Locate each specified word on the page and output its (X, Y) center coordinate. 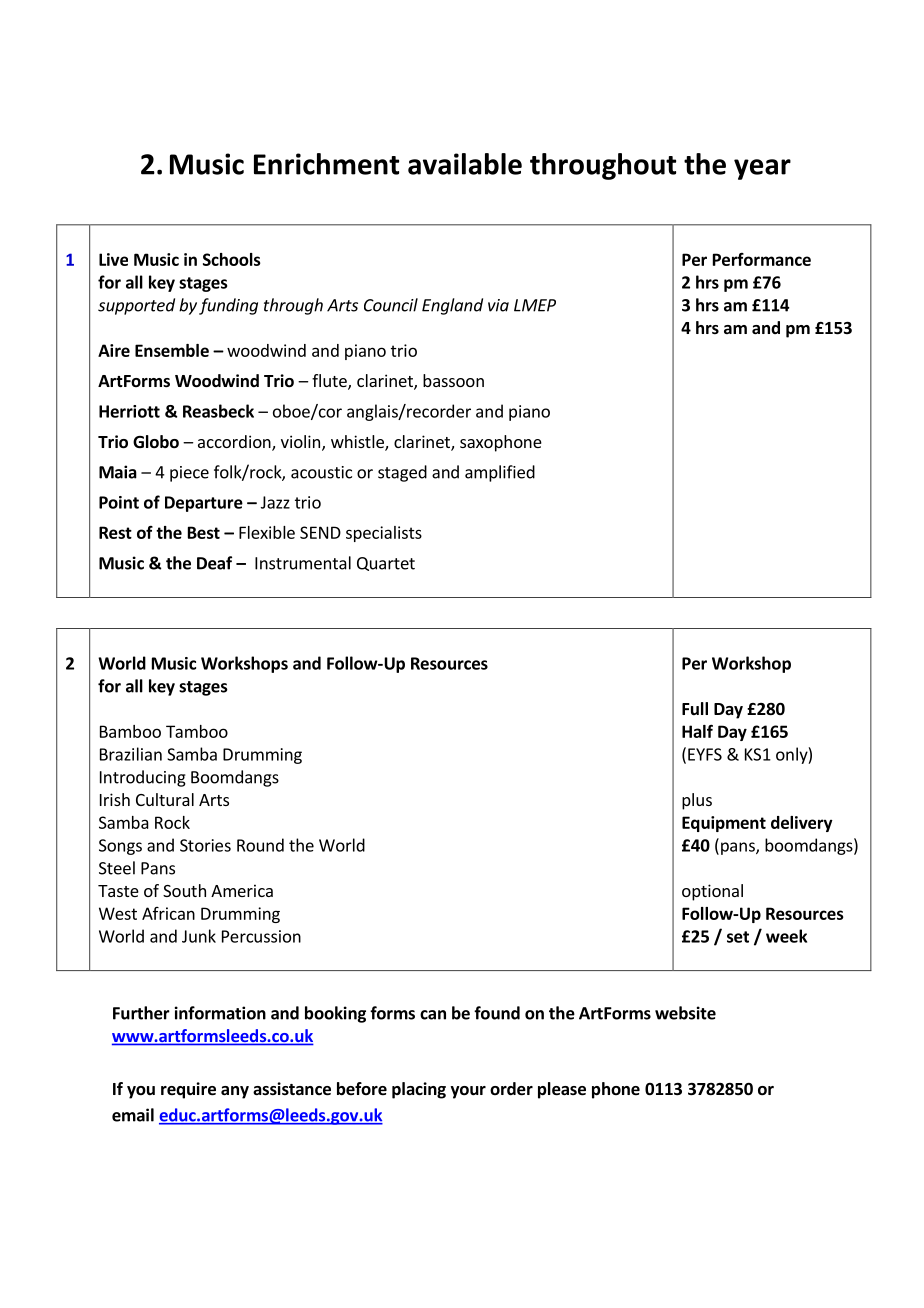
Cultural (165, 799)
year (762, 169)
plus (697, 801)
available (465, 164)
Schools (232, 259)
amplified (500, 473)
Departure (204, 504)
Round (260, 845)
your (468, 1092)
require (188, 1090)
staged (402, 473)
